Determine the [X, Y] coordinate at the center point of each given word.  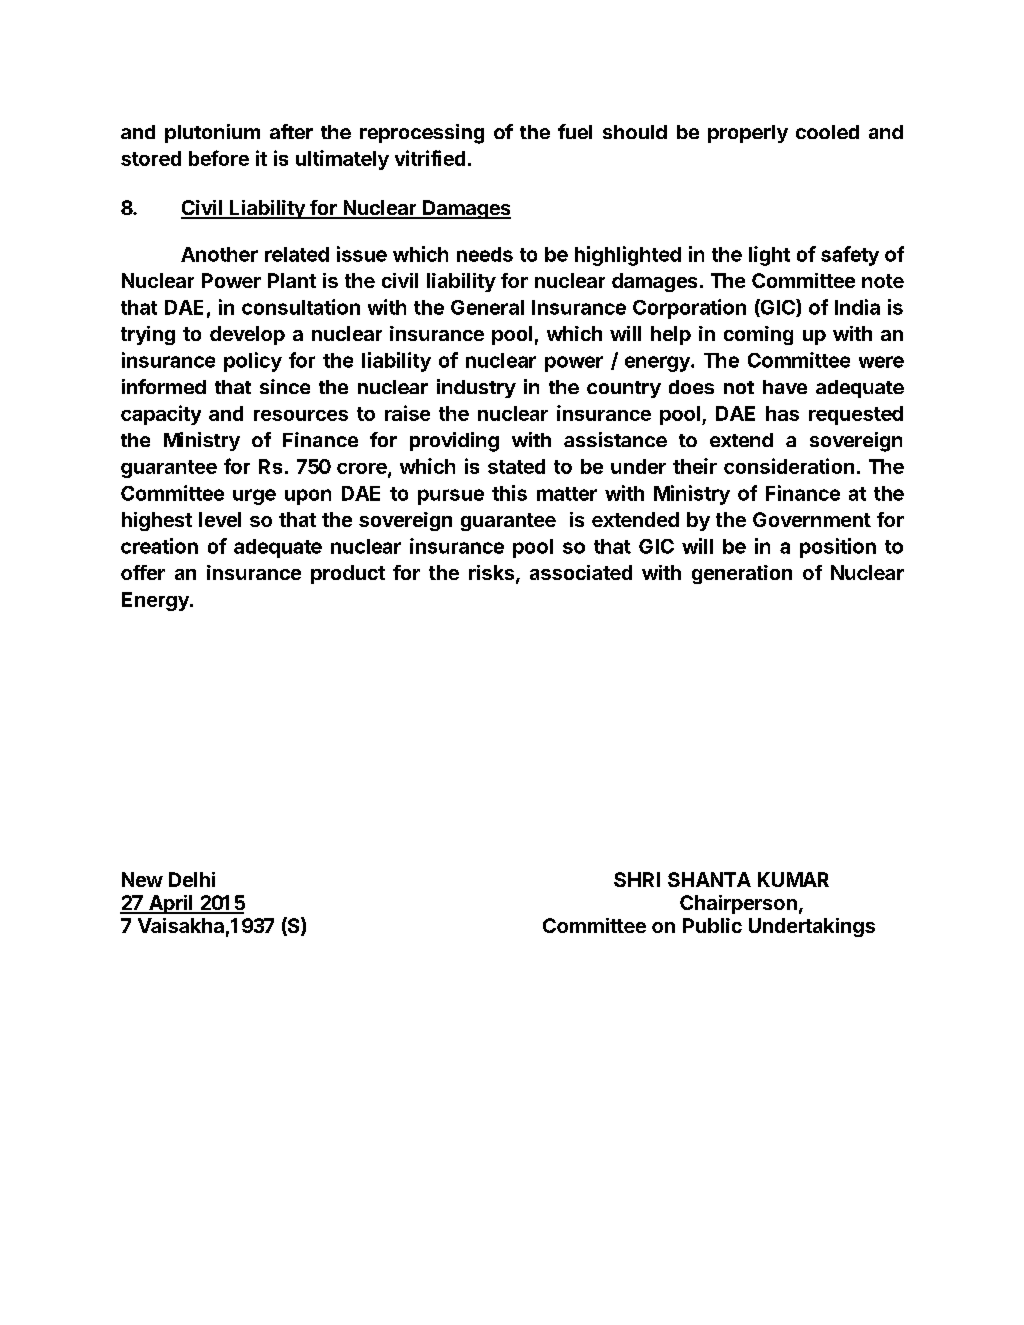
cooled [827, 132]
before [219, 158]
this [509, 493]
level [220, 519]
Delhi [192, 879]
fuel [575, 131]
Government [812, 519]
